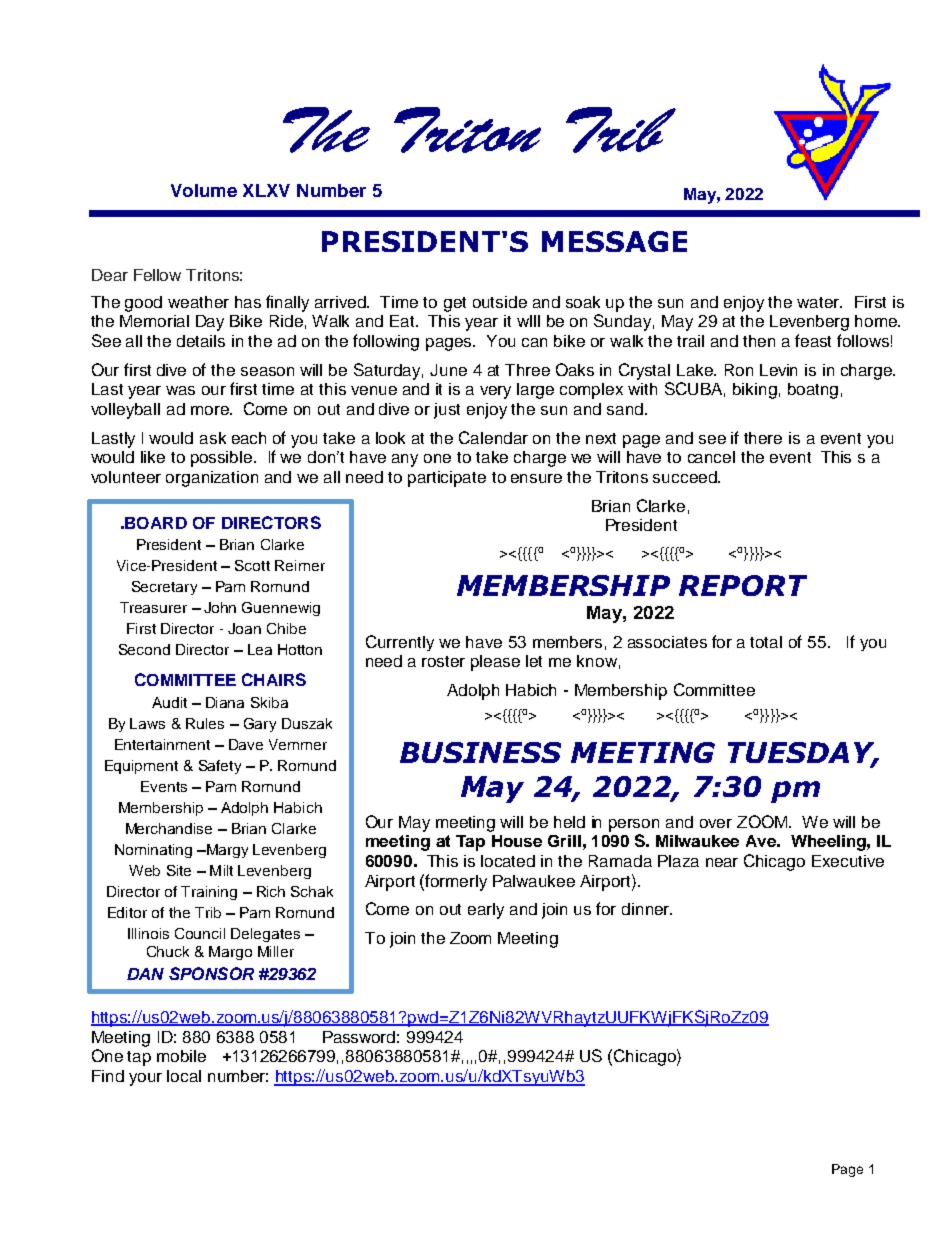 The height and width of the image is (1233, 952). Describe the element at coordinates (244, 628) in the image. I see `Joan` at that location.
